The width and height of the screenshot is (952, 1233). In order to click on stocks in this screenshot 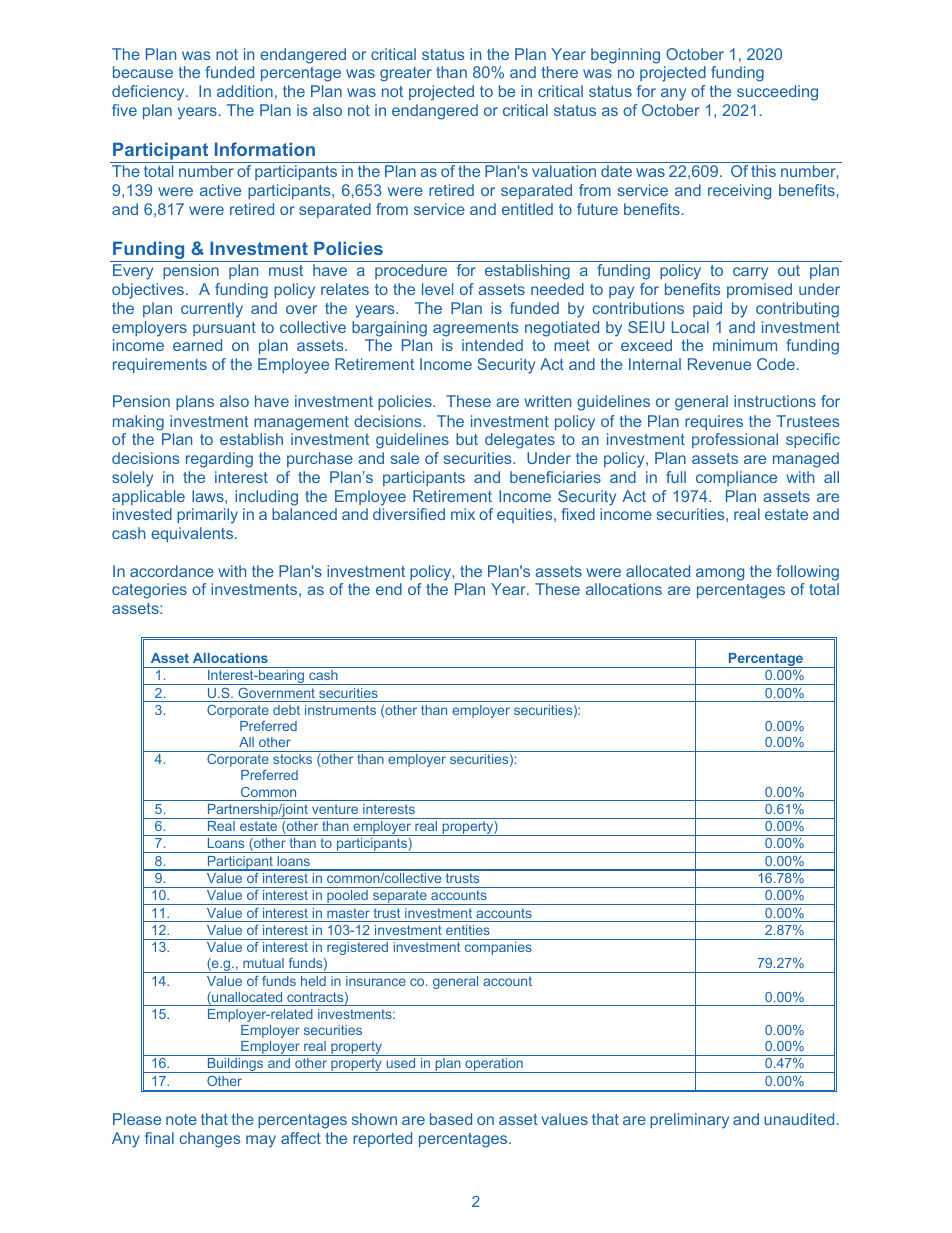, I will do `click(292, 759)`.
